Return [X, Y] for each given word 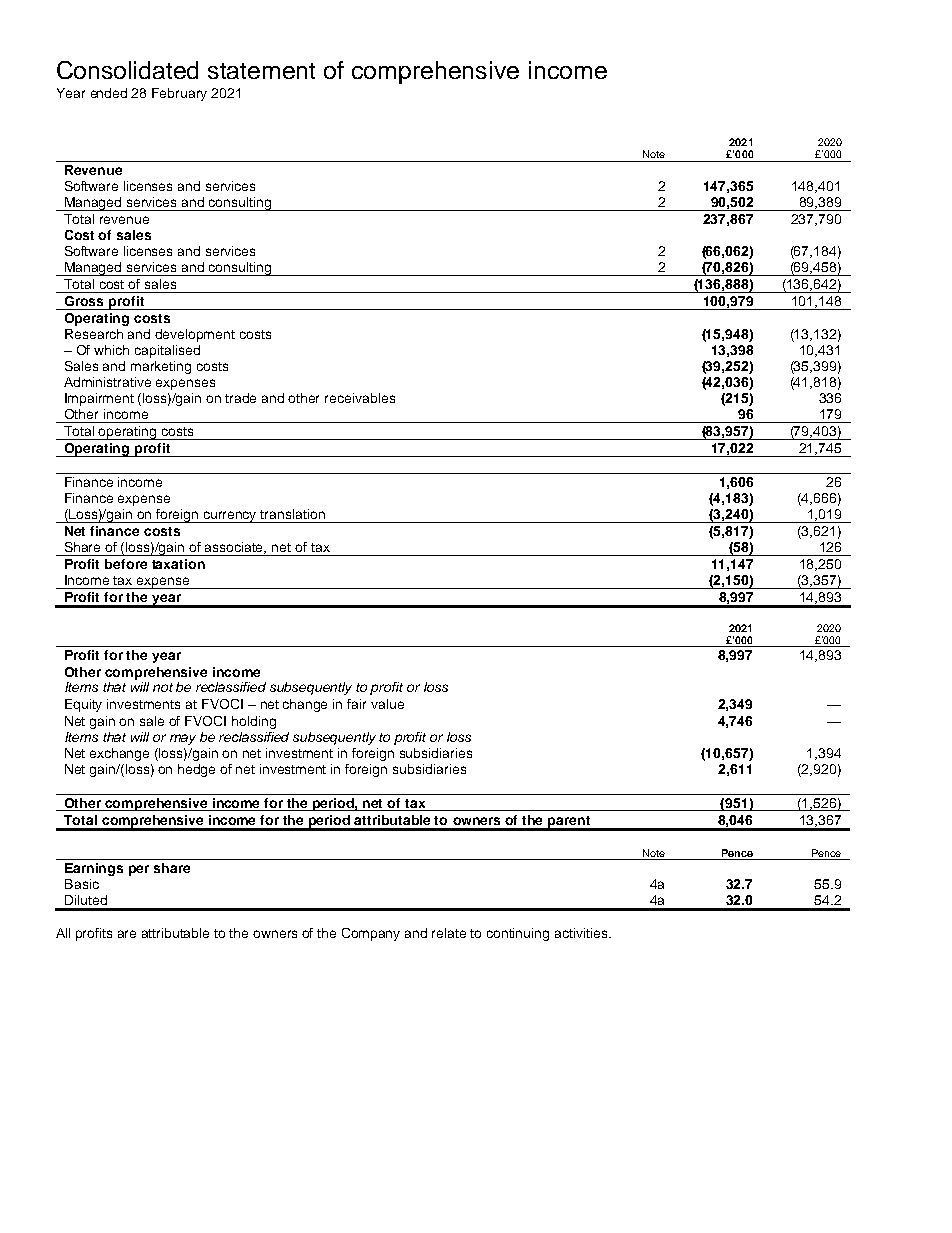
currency [230, 517]
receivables [360, 398]
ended [109, 93]
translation [292, 514]
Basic [82, 884]
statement [261, 71]
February [179, 94]
